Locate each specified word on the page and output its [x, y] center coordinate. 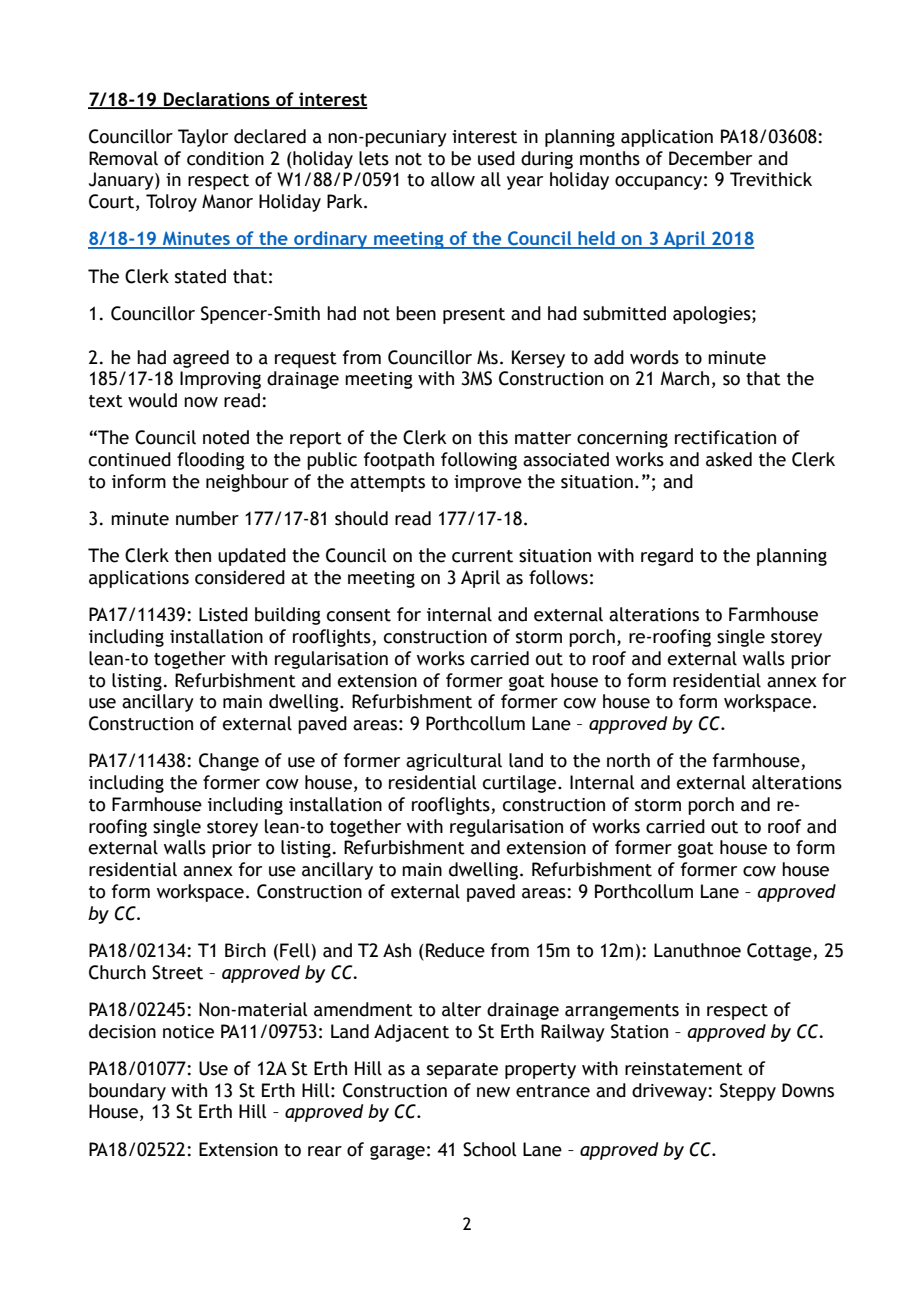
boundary [127, 1092]
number [207, 518]
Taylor [203, 138]
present [474, 316]
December [710, 158]
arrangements [622, 1012]
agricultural [454, 762]
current [482, 556]
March [685, 378]
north [628, 760]
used [496, 158]
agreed [201, 359]
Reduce [455, 950]
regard [667, 557]
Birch [245, 950]
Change [229, 762]
